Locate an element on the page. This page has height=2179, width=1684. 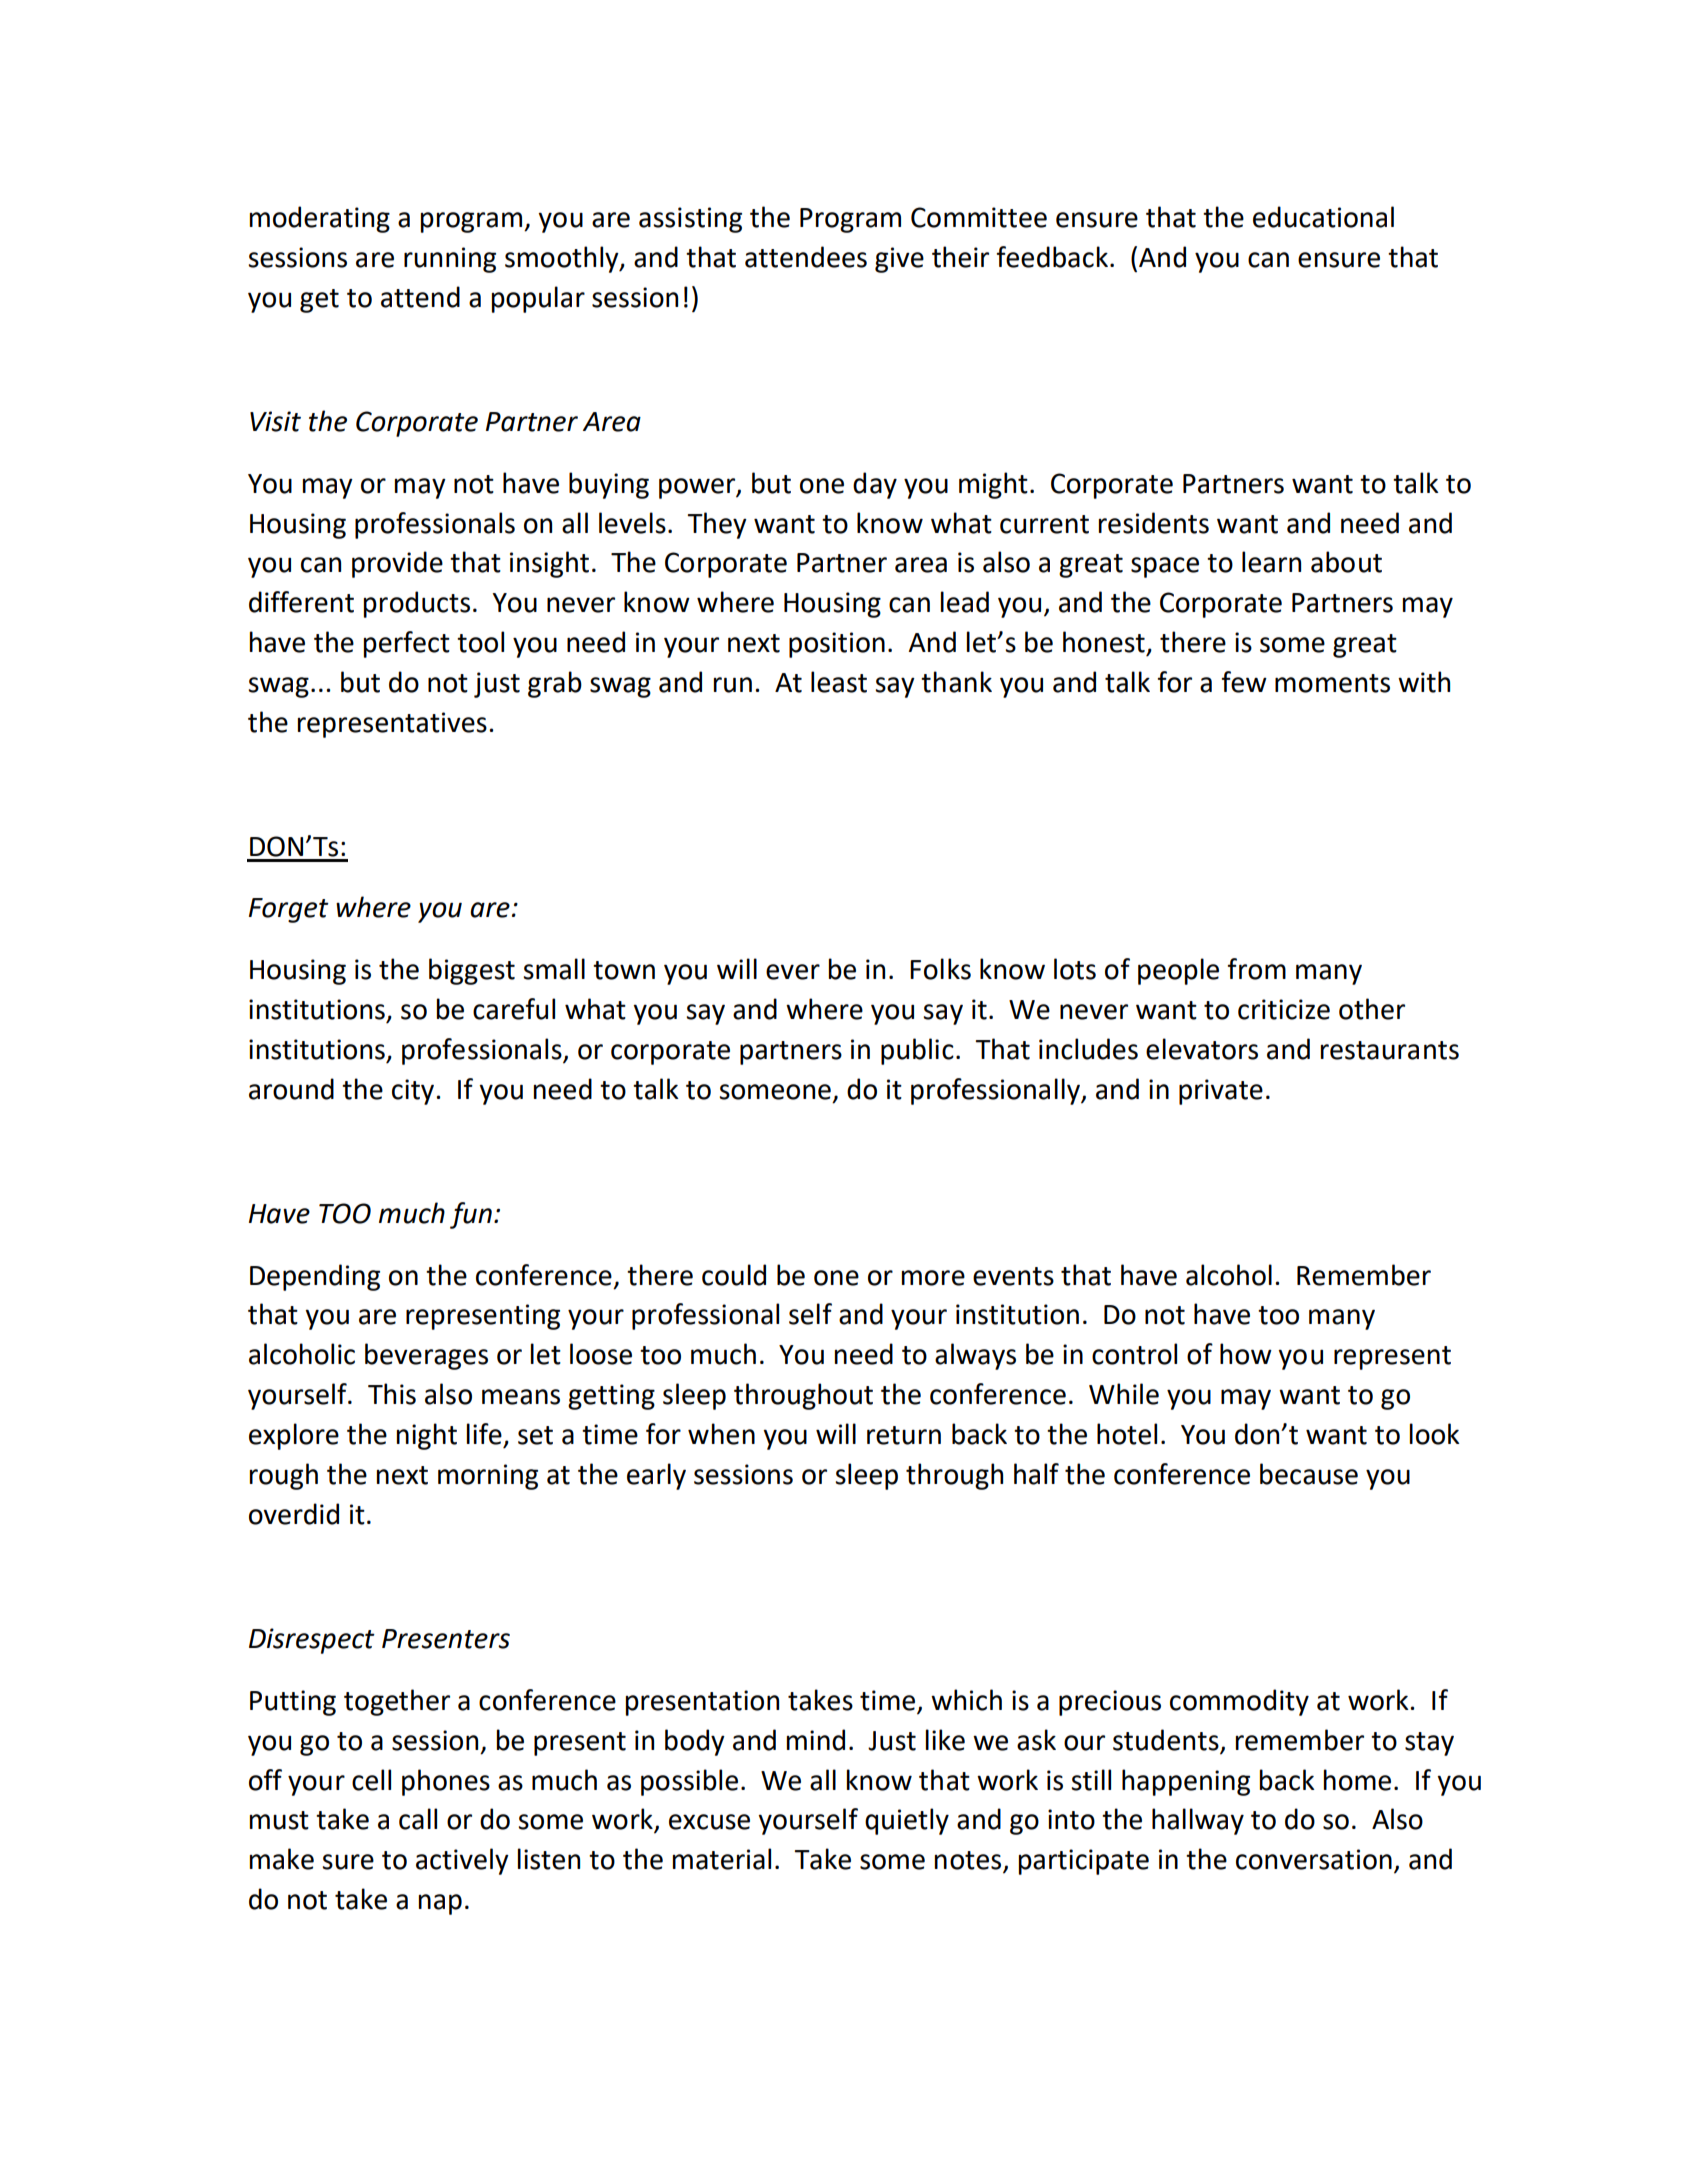
educational is located at coordinates (1323, 217).
